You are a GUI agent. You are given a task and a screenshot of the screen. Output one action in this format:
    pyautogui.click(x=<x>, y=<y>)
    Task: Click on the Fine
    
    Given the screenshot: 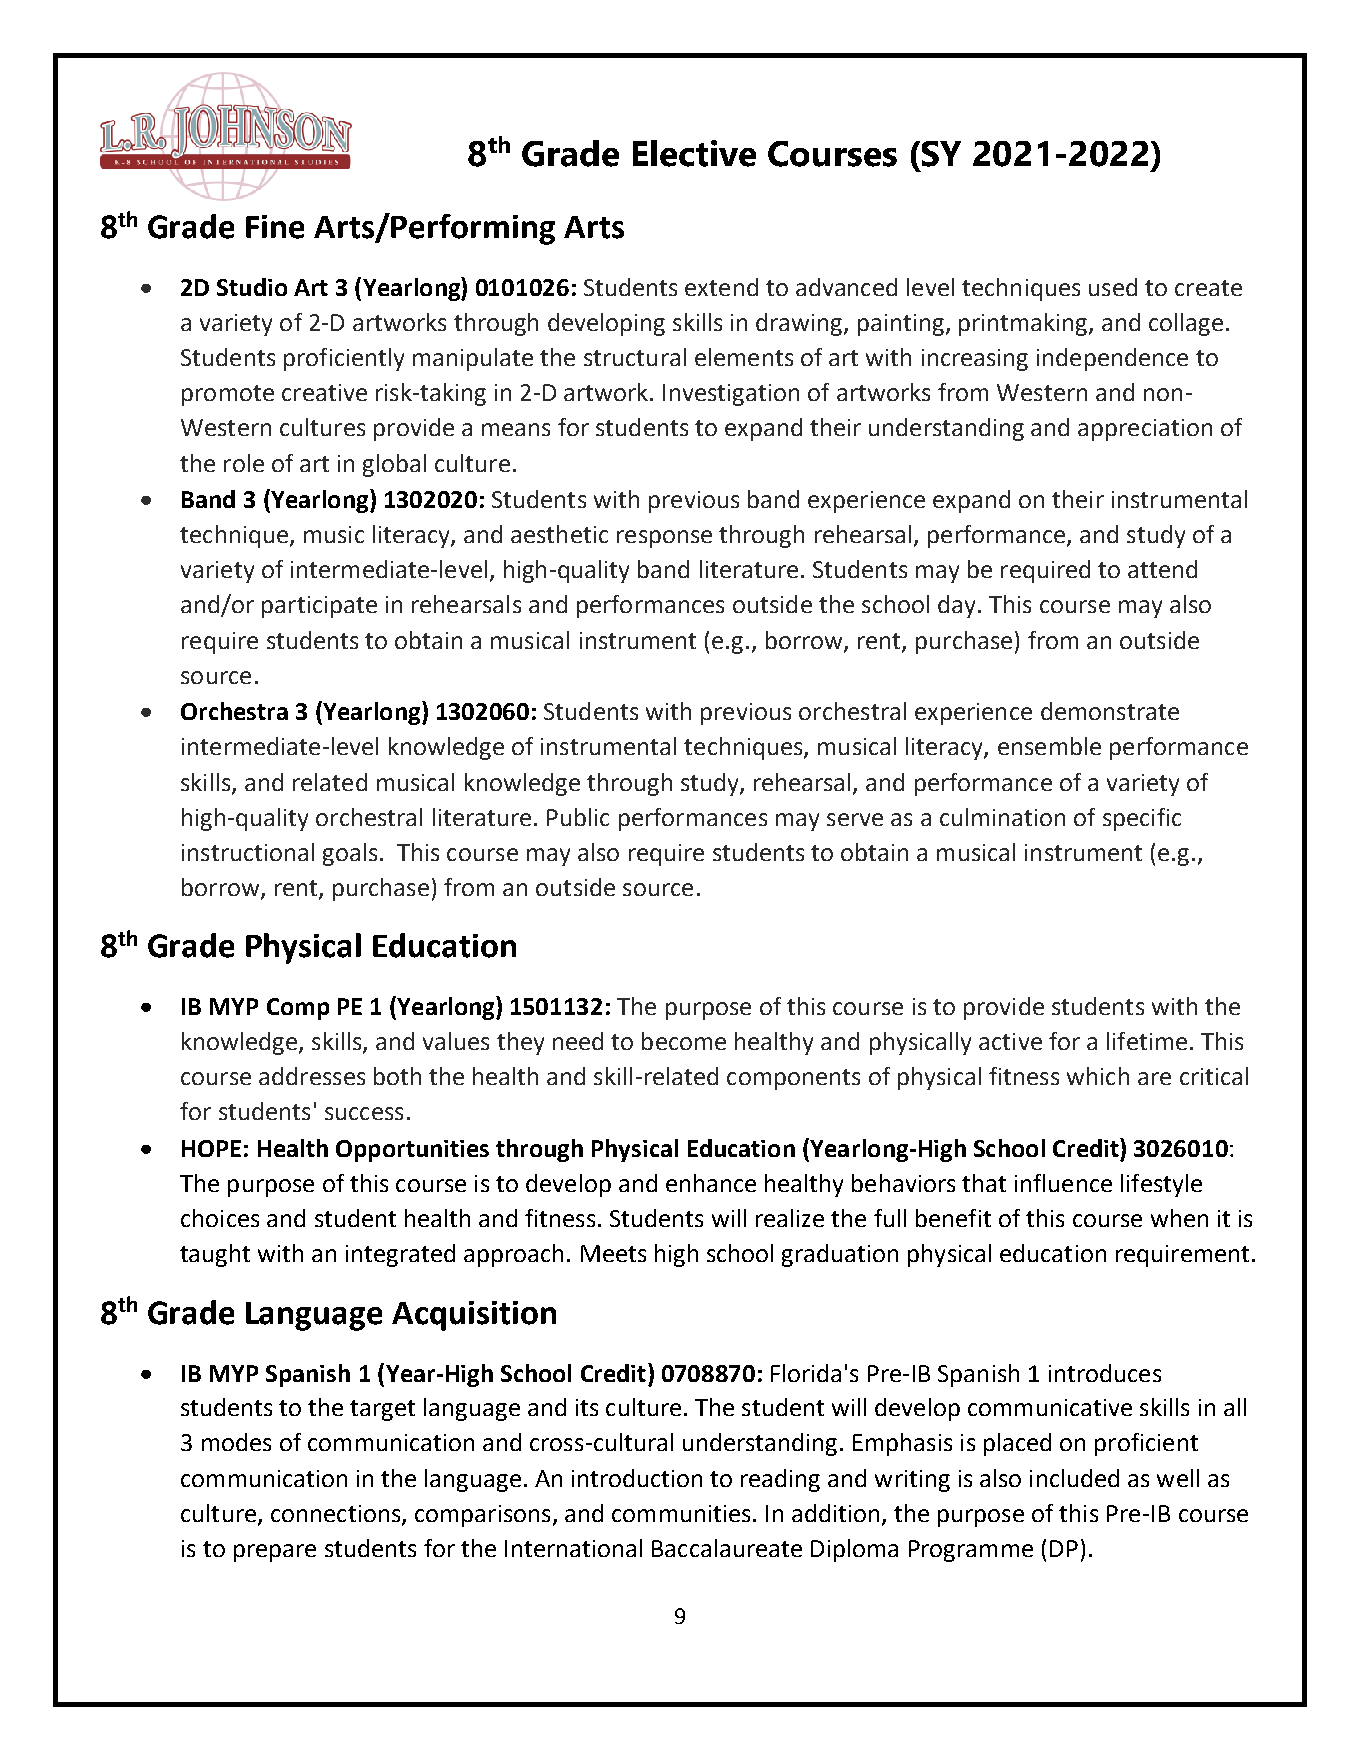 What is the action you would take?
    pyautogui.click(x=275, y=227)
